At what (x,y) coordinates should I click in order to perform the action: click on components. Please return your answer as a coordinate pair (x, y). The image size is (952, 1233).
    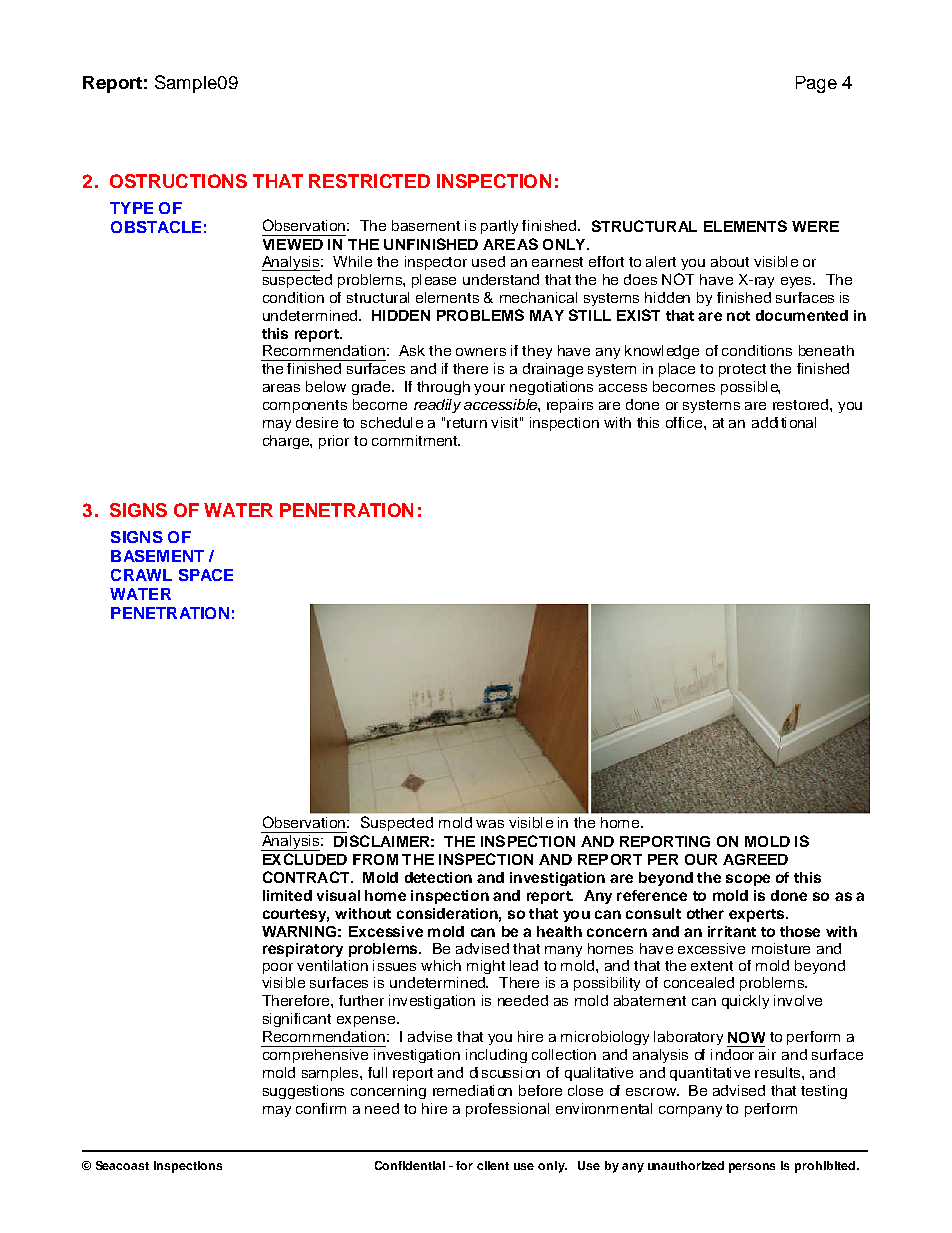
    Looking at the image, I should click on (305, 406).
